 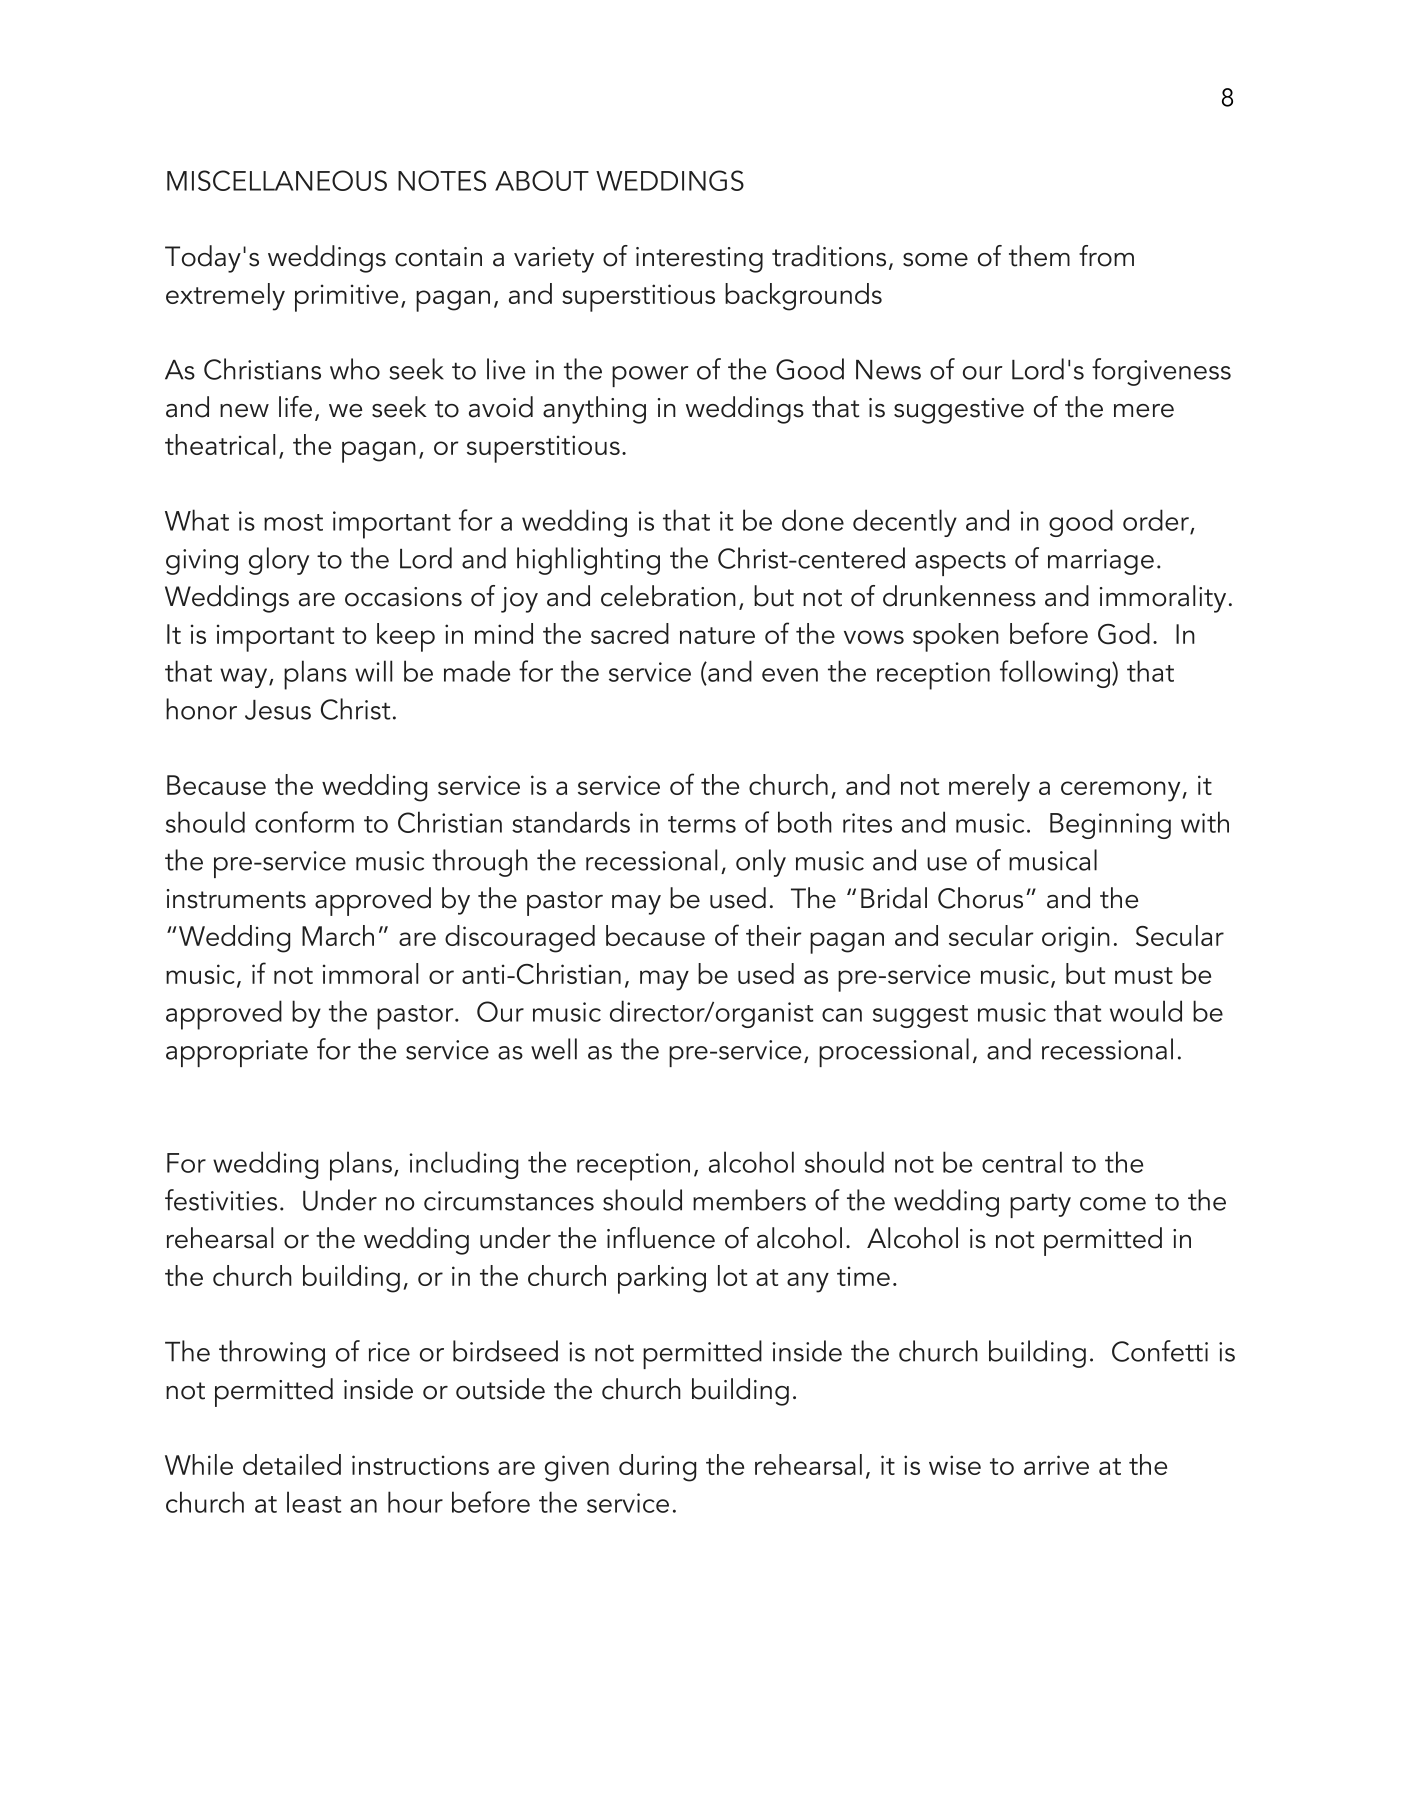 What do you see at coordinates (1022, 1162) in the screenshot?
I see `central` at bounding box center [1022, 1162].
